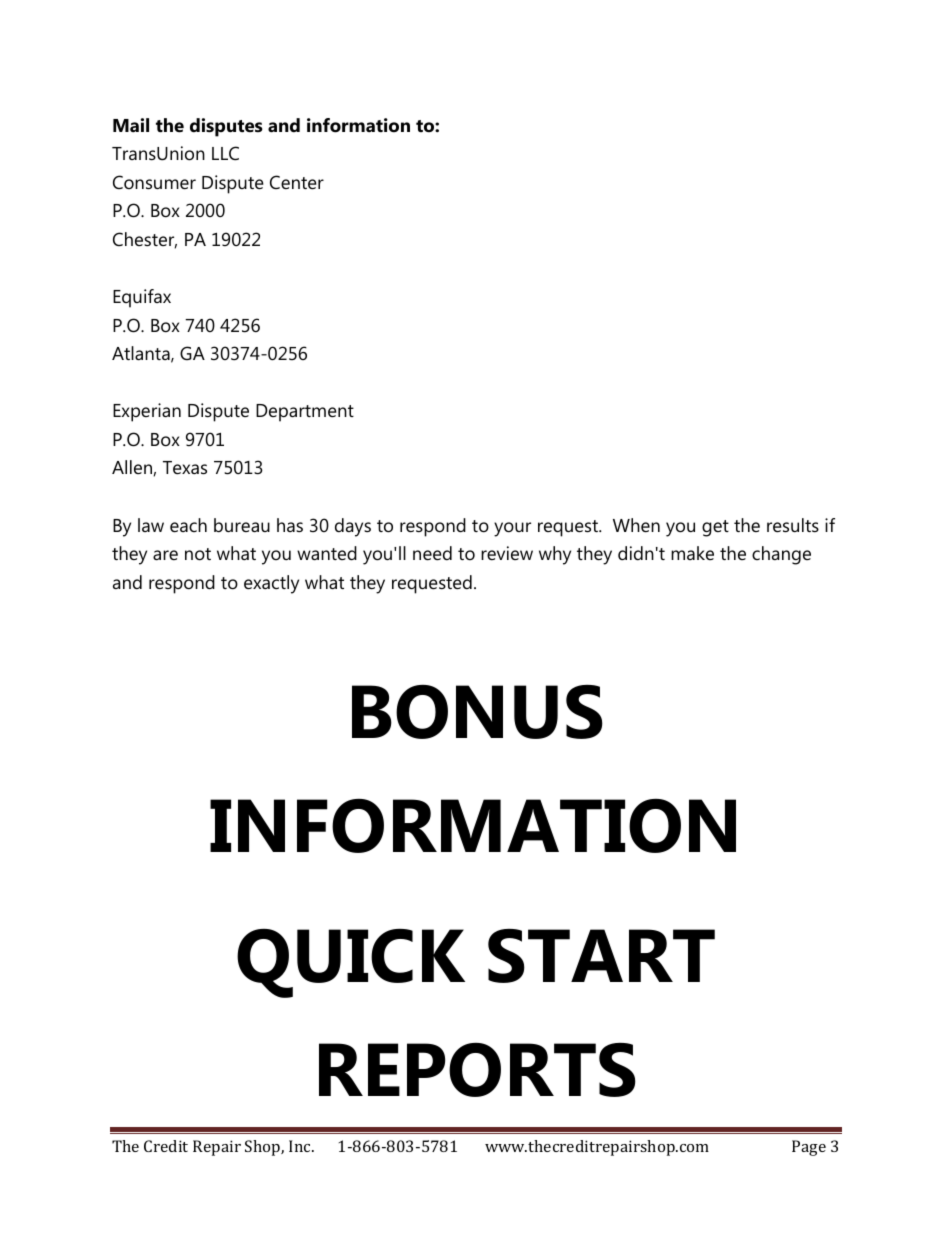 This screenshot has width=952, height=1233. Describe the element at coordinates (692, 553) in the screenshot. I see `make` at that location.
